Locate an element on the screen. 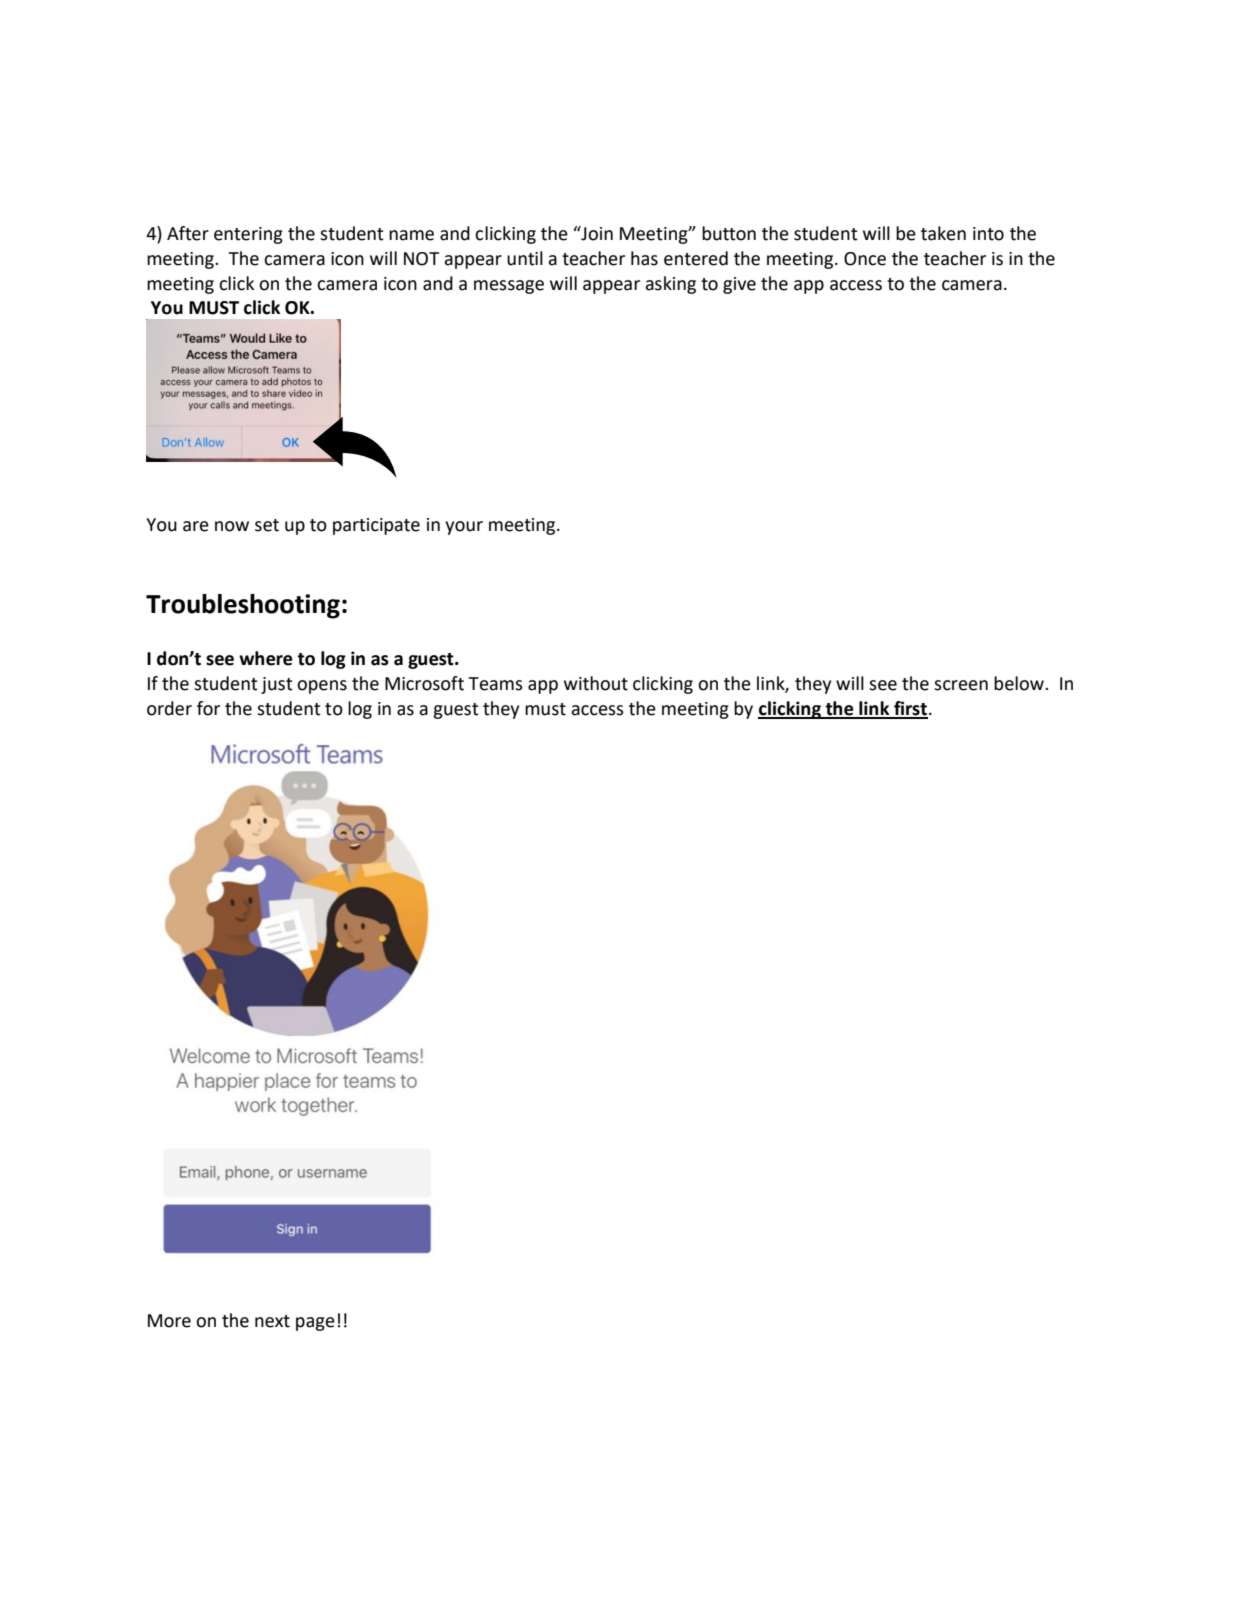 This screenshot has height=1609, width=1244. without is located at coordinates (596, 683).
